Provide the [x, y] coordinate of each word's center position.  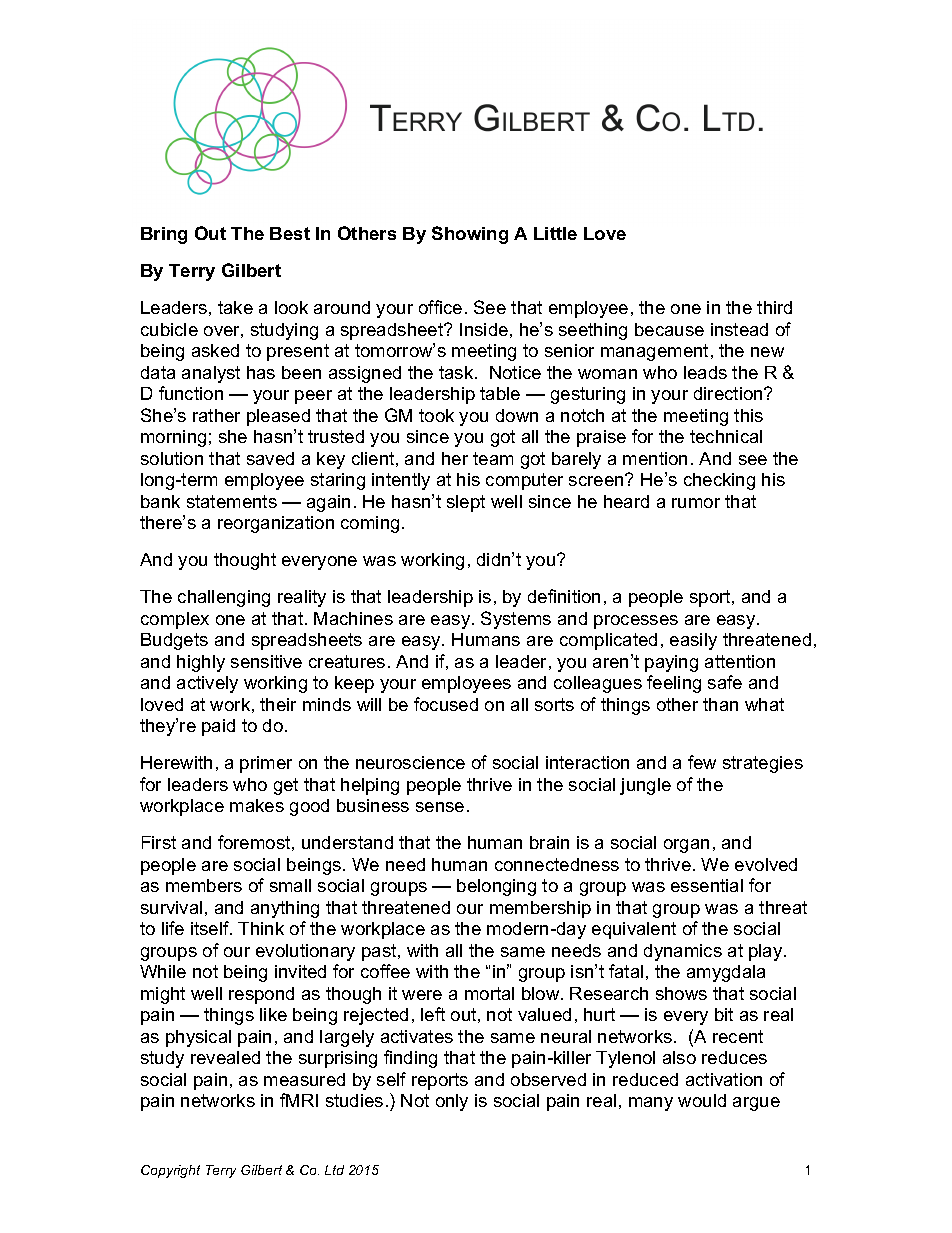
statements [232, 501]
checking [719, 481]
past [380, 952]
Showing [470, 235]
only [452, 1102]
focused [446, 704]
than [720, 704]
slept [466, 503]
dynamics [683, 952]
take [235, 307]
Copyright [170, 1171]
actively [207, 684]
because [669, 329]
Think [261, 928]
